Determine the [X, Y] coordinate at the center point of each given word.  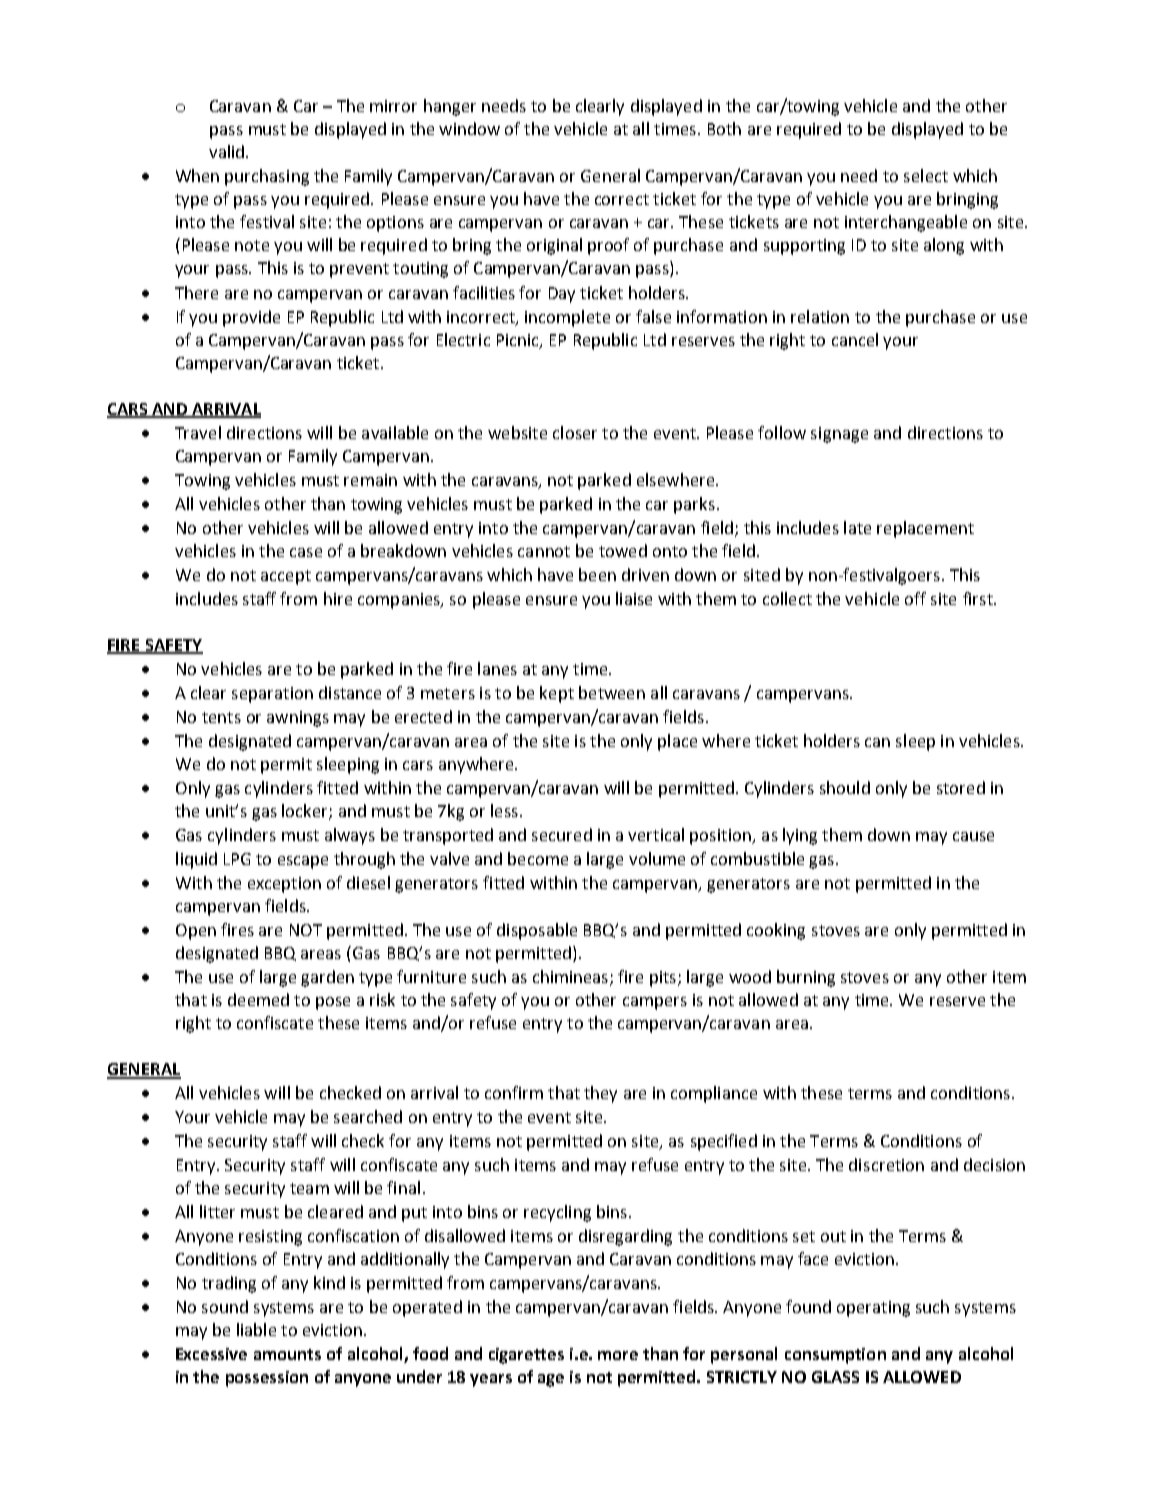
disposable [537, 931]
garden [327, 978]
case [306, 552]
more [618, 1355]
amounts [287, 1354]
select [926, 175]
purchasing [267, 177]
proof [608, 246]
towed [623, 550]
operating [873, 1309]
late [857, 527]
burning [806, 978]
